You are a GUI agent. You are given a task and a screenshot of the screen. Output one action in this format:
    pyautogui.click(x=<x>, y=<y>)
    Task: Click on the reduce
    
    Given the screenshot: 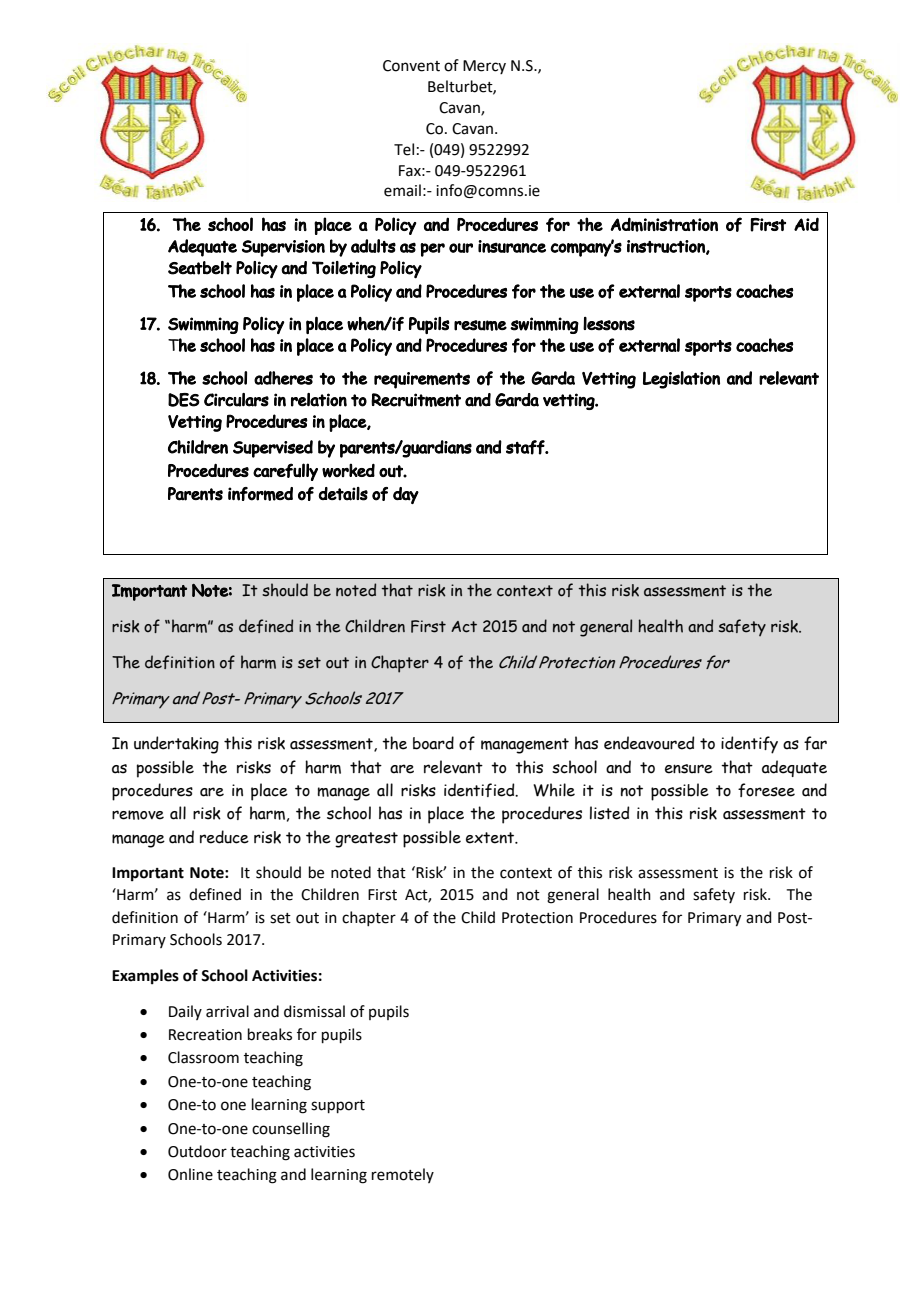 What is the action you would take?
    pyautogui.click(x=224, y=837)
